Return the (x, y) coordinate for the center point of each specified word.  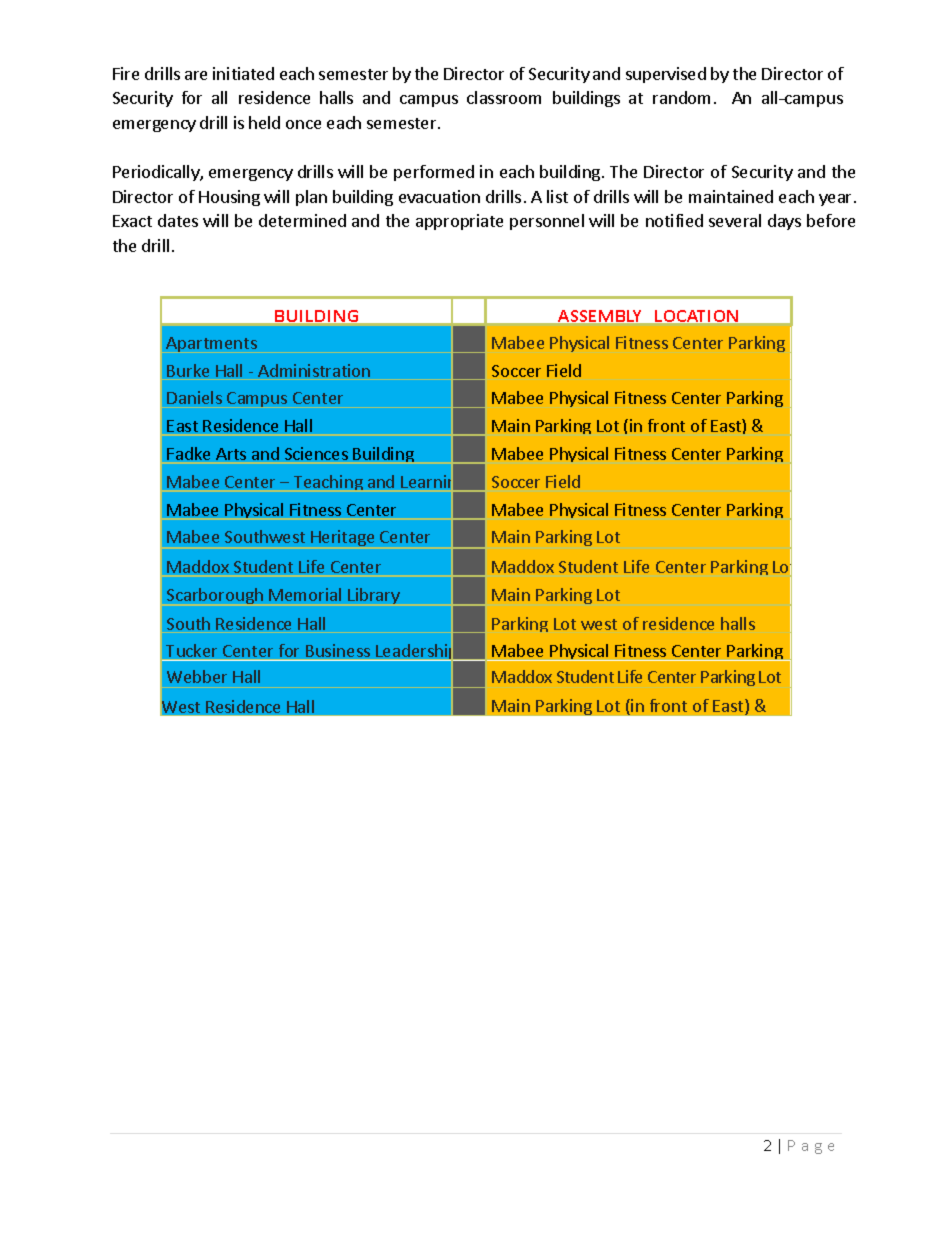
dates (178, 220)
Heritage (342, 538)
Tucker (191, 650)
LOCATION (696, 316)
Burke (188, 370)
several (735, 220)
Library (374, 596)
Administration (314, 370)
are (196, 75)
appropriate (459, 222)
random (681, 97)
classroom (504, 97)
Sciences (316, 453)
